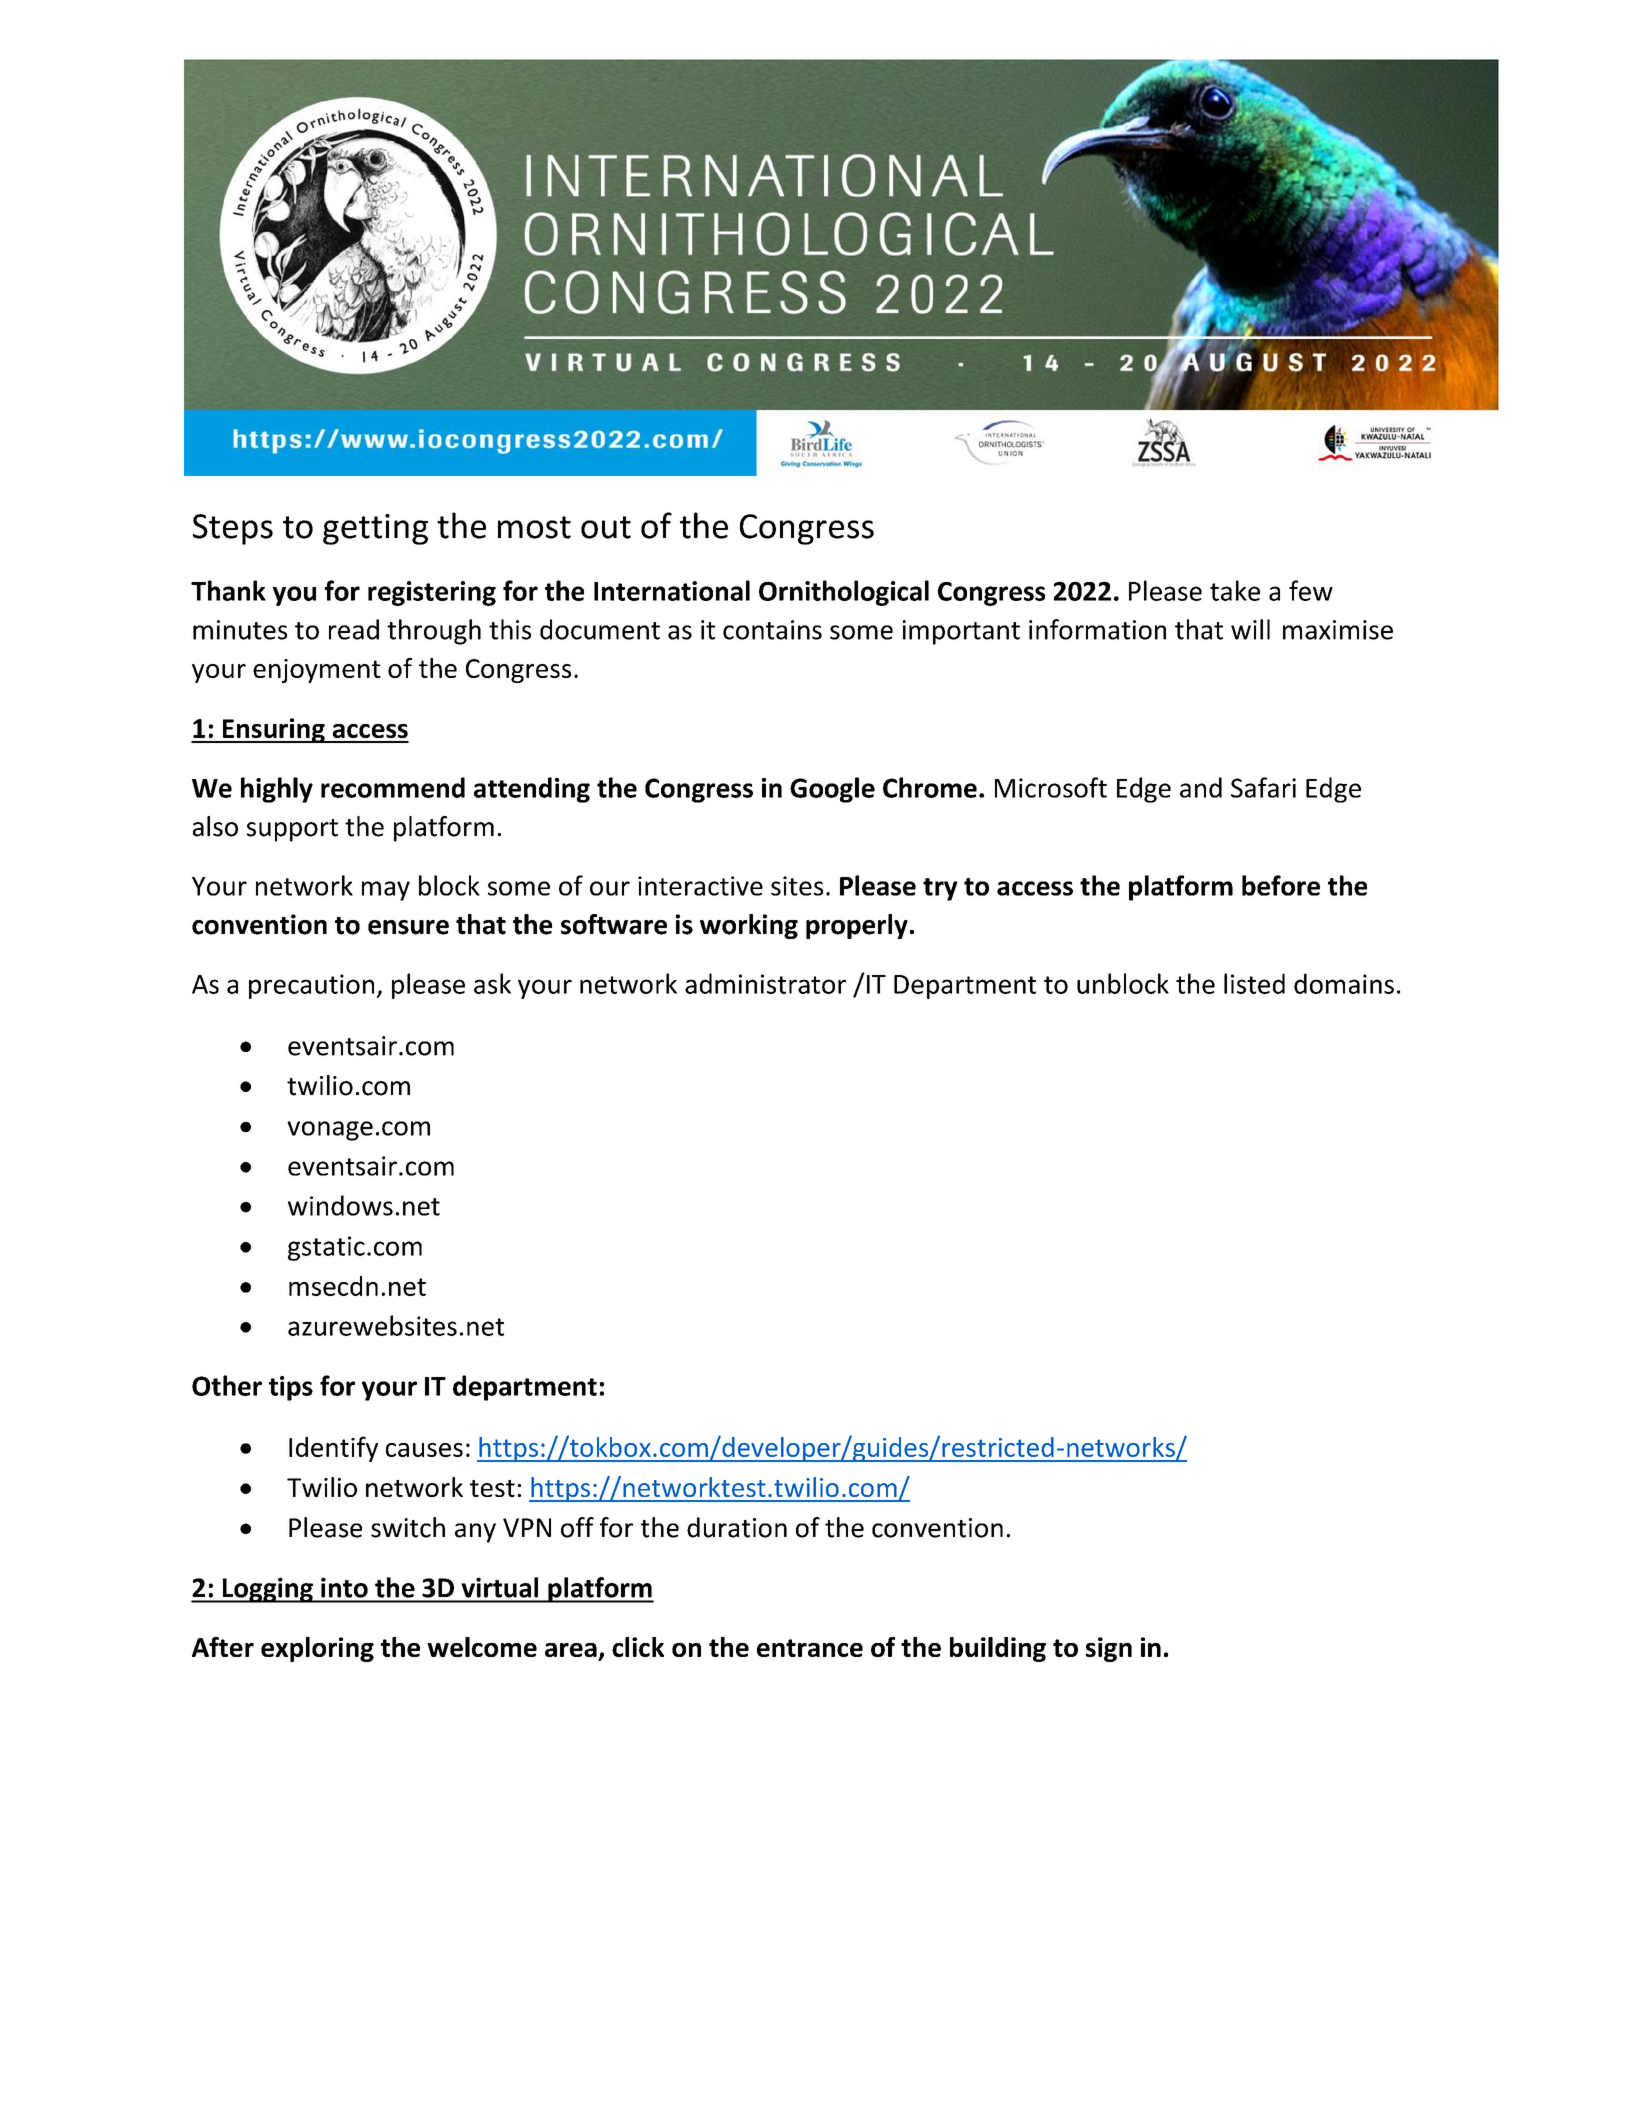 Image resolution: width=1627 pixels, height=2105 pixels. Describe the element at coordinates (386, 891) in the screenshot. I see `may` at that location.
